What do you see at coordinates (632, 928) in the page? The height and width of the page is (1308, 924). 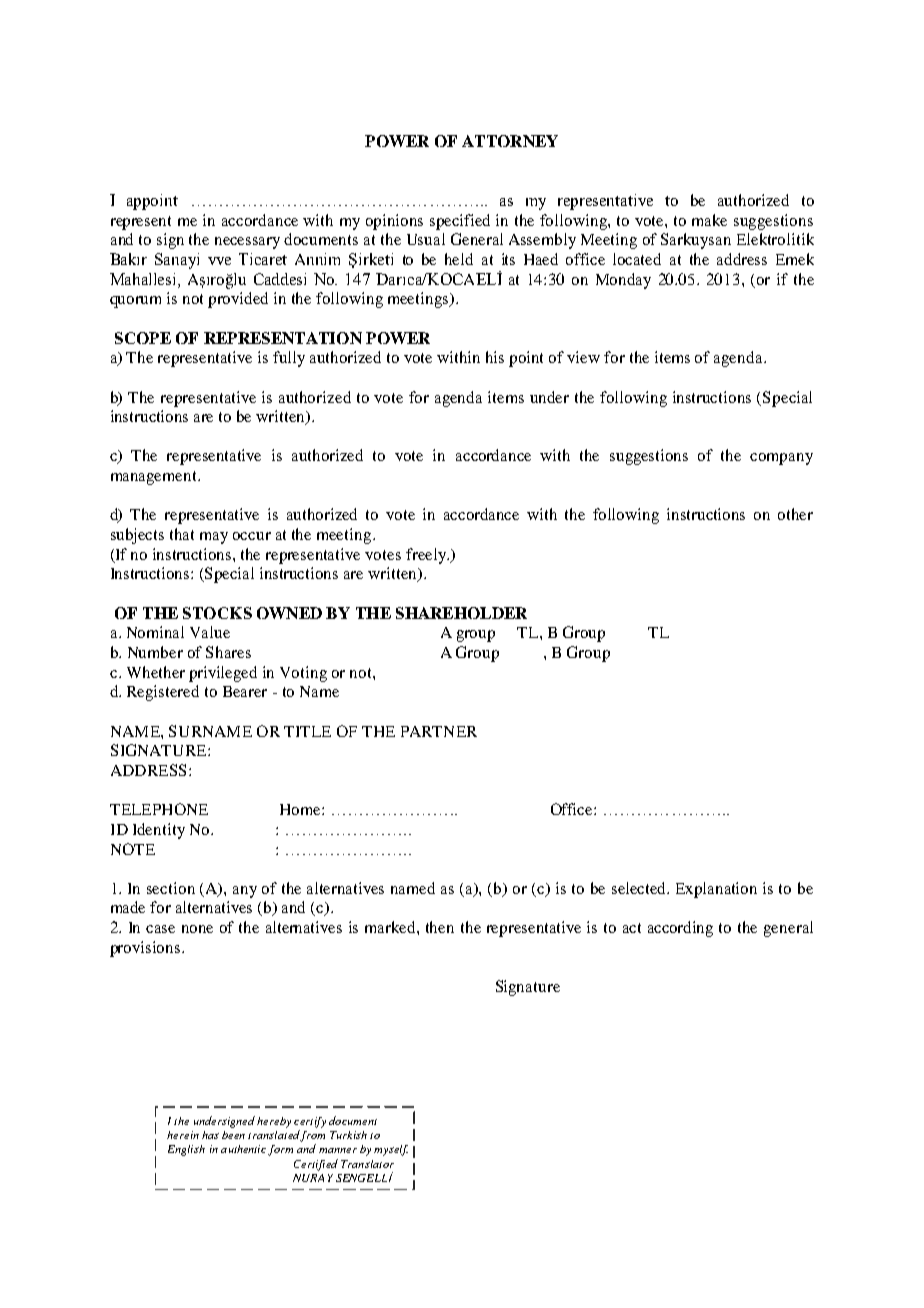 I see `act` at bounding box center [632, 928].
